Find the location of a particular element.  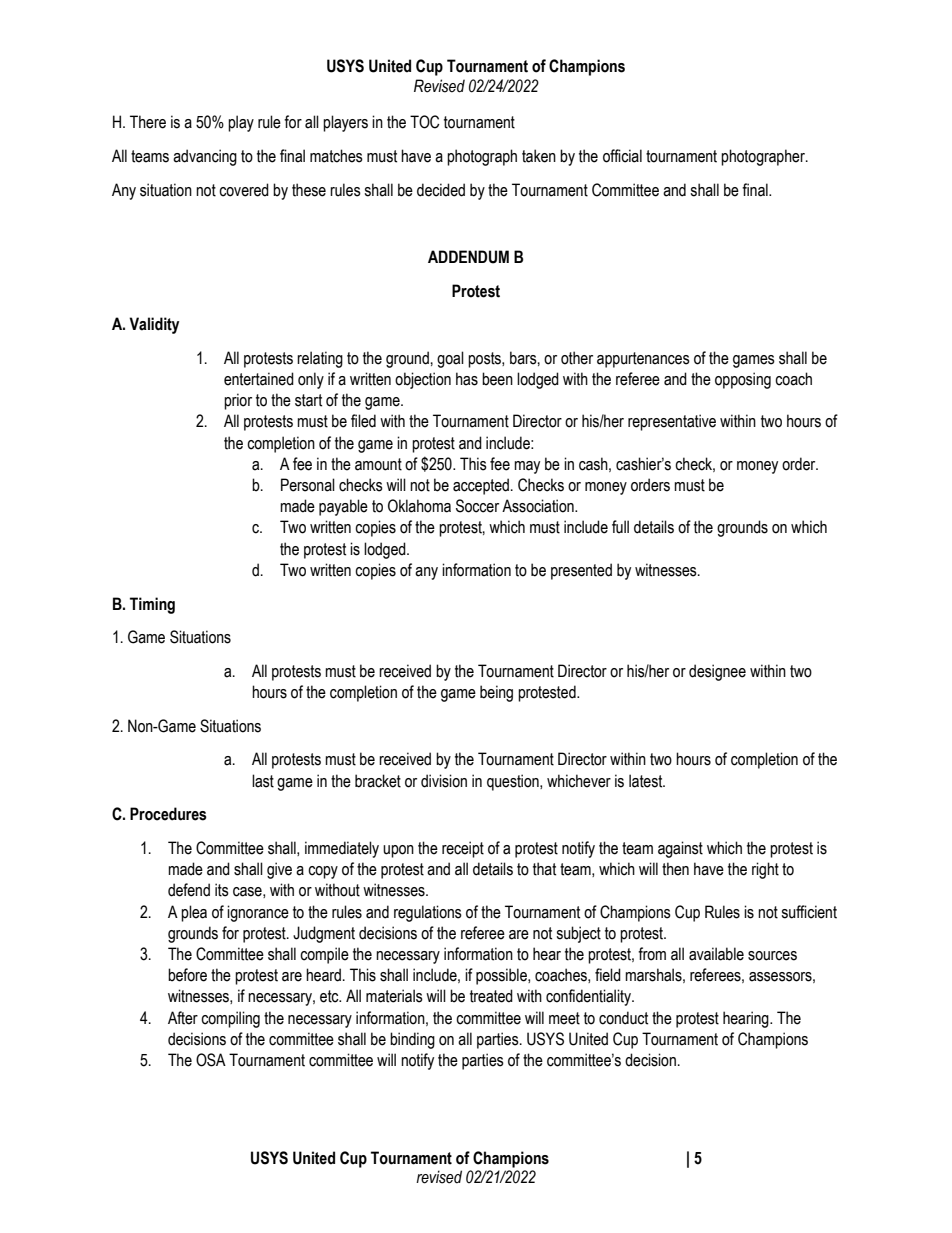

official is located at coordinates (622, 156).
